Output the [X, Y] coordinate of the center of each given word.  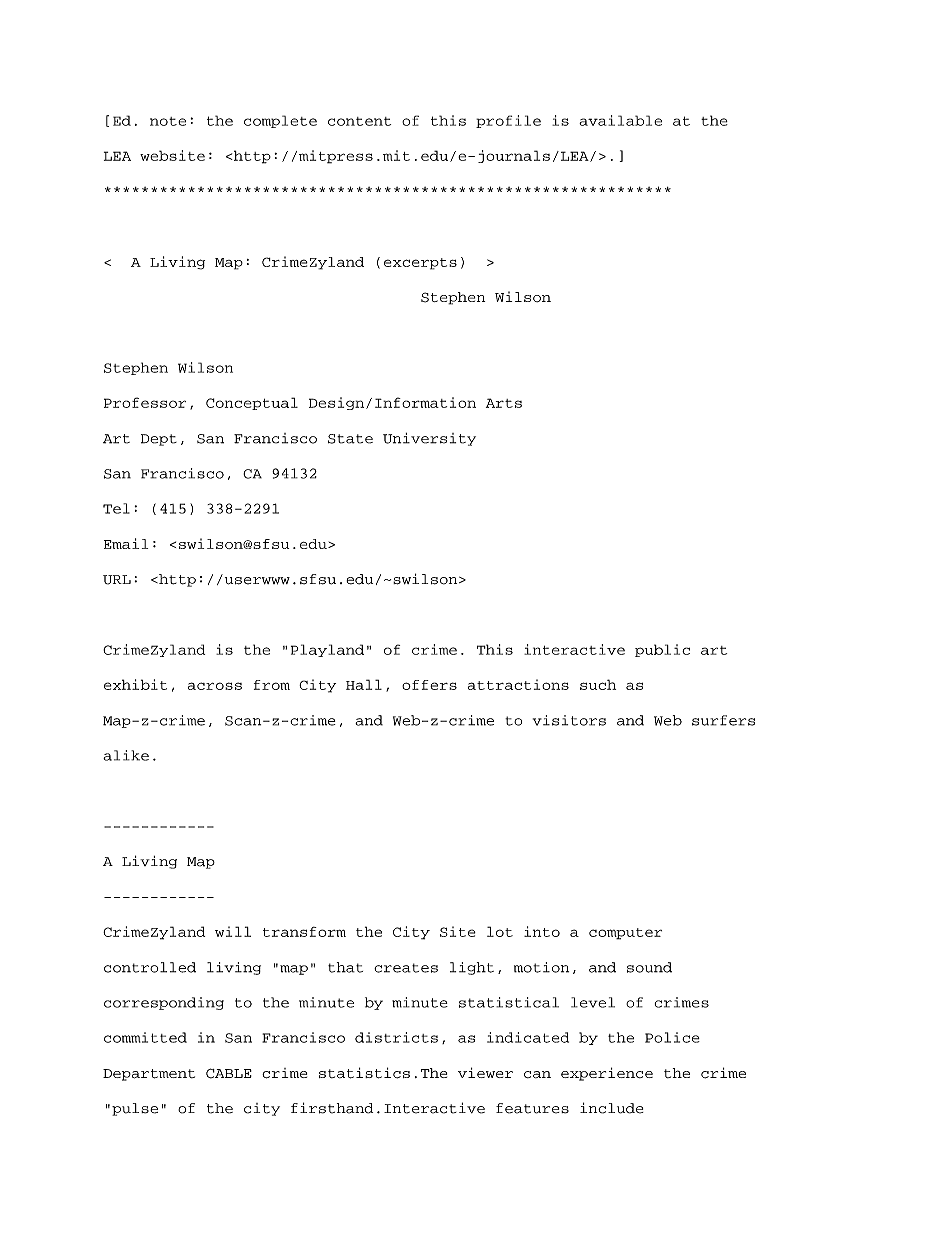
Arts [504, 403]
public [662, 650]
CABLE [229, 1073]
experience [607, 1074]
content [359, 121]
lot [500, 931]
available [620, 120]
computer [625, 934]
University [429, 439]
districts [396, 1037]
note [168, 121]
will [233, 931]
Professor [145, 402]
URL [117, 580]
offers [429, 685]
